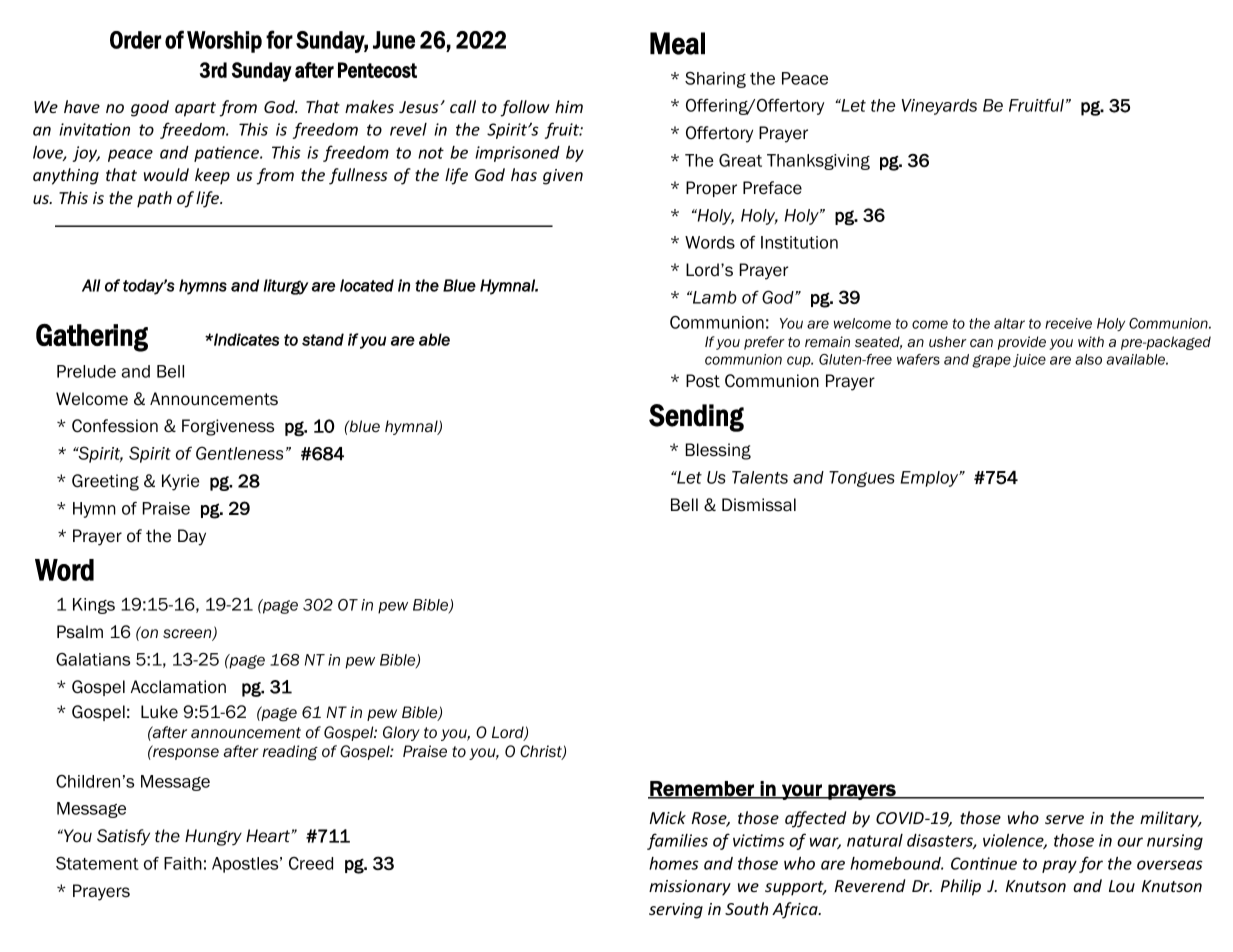 Image resolution: width=1233 pixels, height=952 pixels. Describe the element at coordinates (224, 42) in the page. I see `Worship` at that location.
